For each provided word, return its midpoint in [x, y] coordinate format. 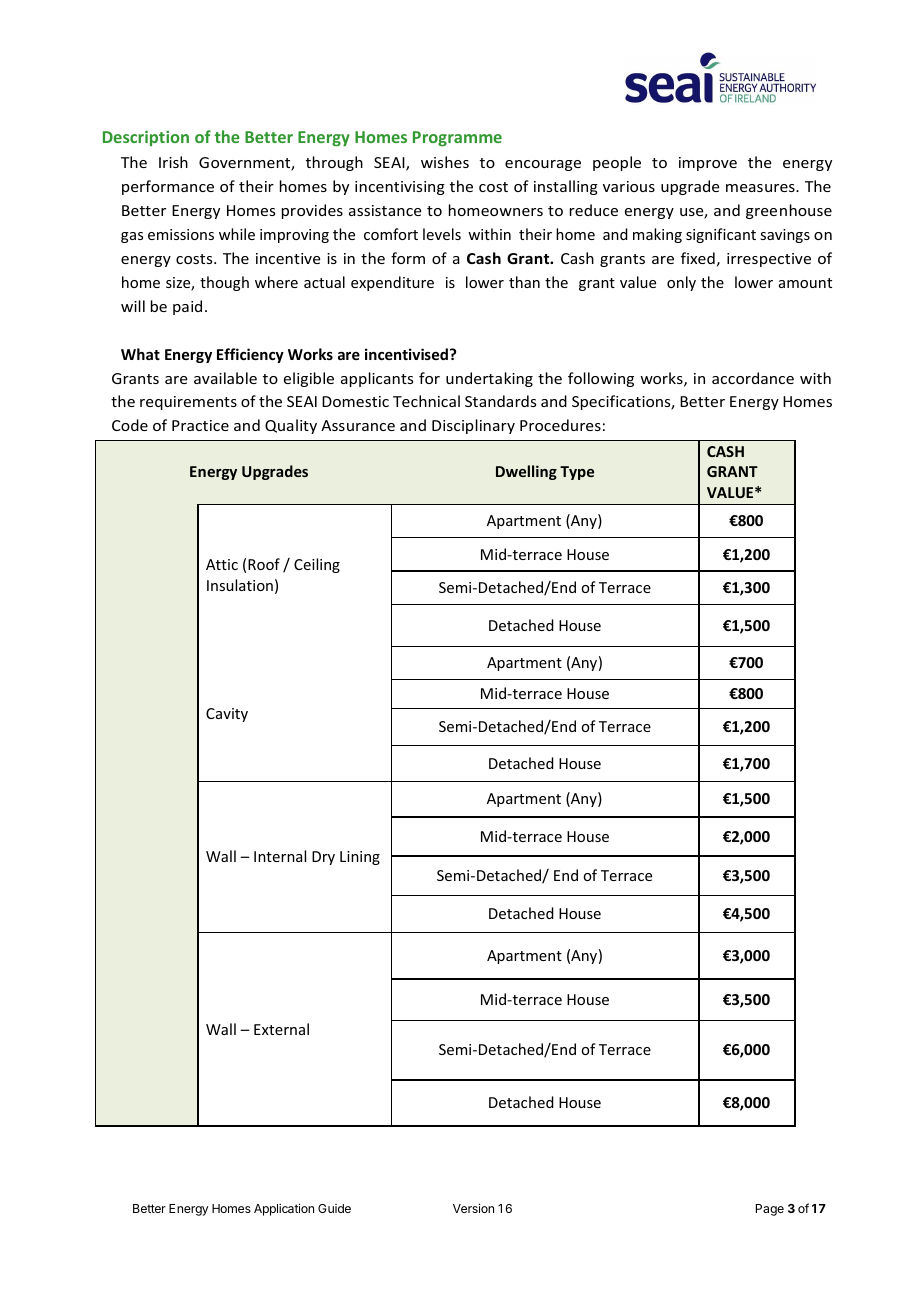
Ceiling [317, 565]
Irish [173, 162]
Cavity [227, 715]
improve [708, 164]
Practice [200, 425]
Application [284, 1209]
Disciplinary [473, 426]
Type [577, 473]
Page [770, 1210]
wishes [445, 162]
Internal [280, 856]
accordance [753, 378]
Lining [360, 858]
